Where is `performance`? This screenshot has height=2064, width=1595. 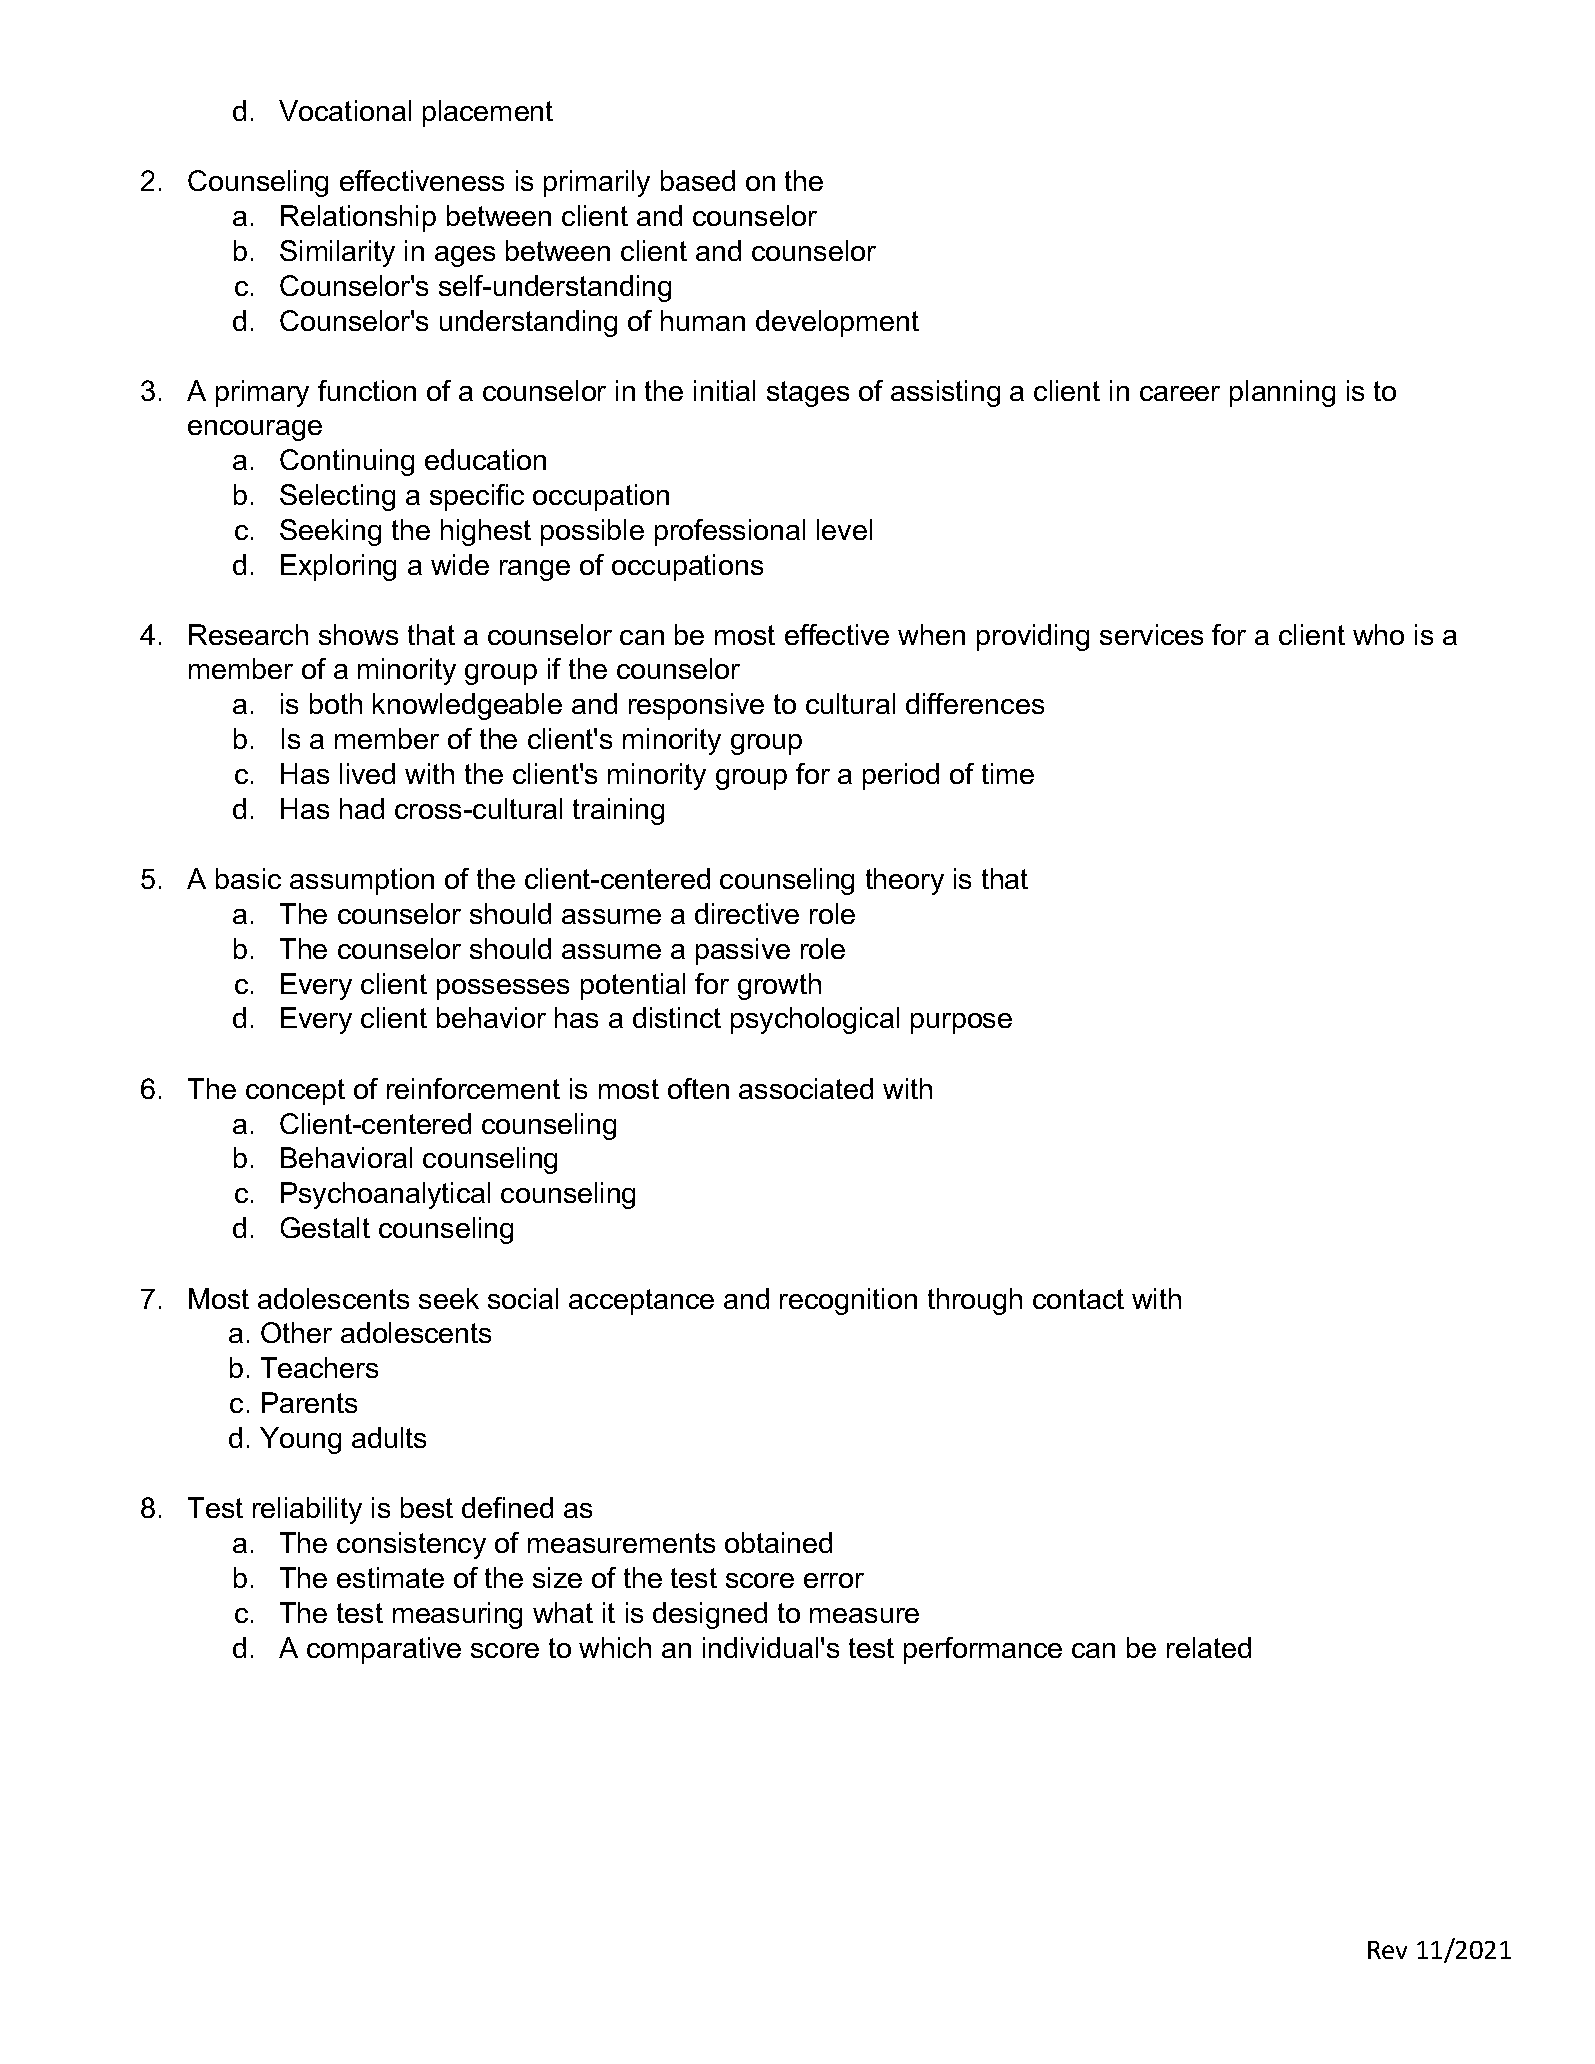
performance is located at coordinates (983, 1650).
